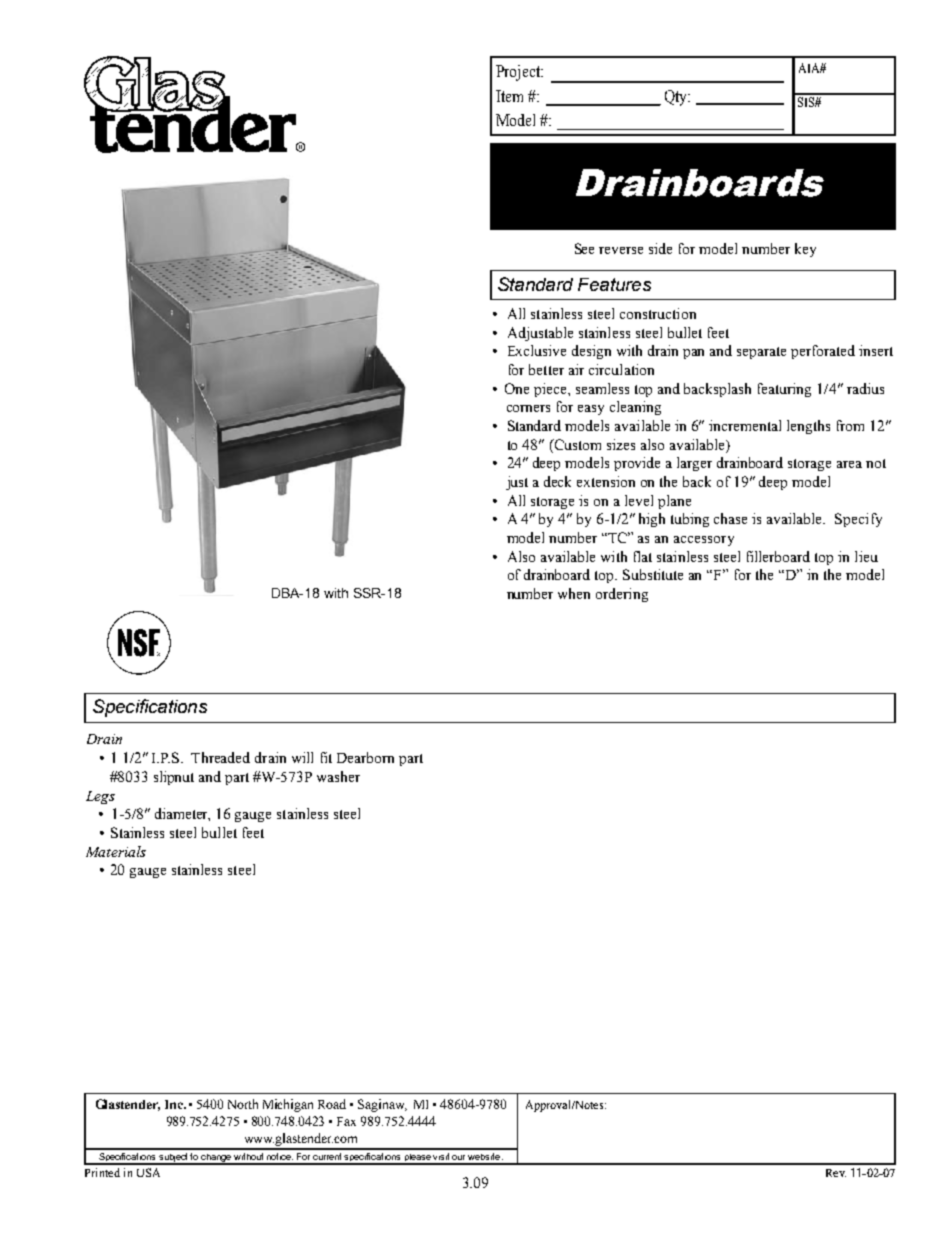  What do you see at coordinates (458, 1157) in the screenshot?
I see `our` at bounding box center [458, 1157].
